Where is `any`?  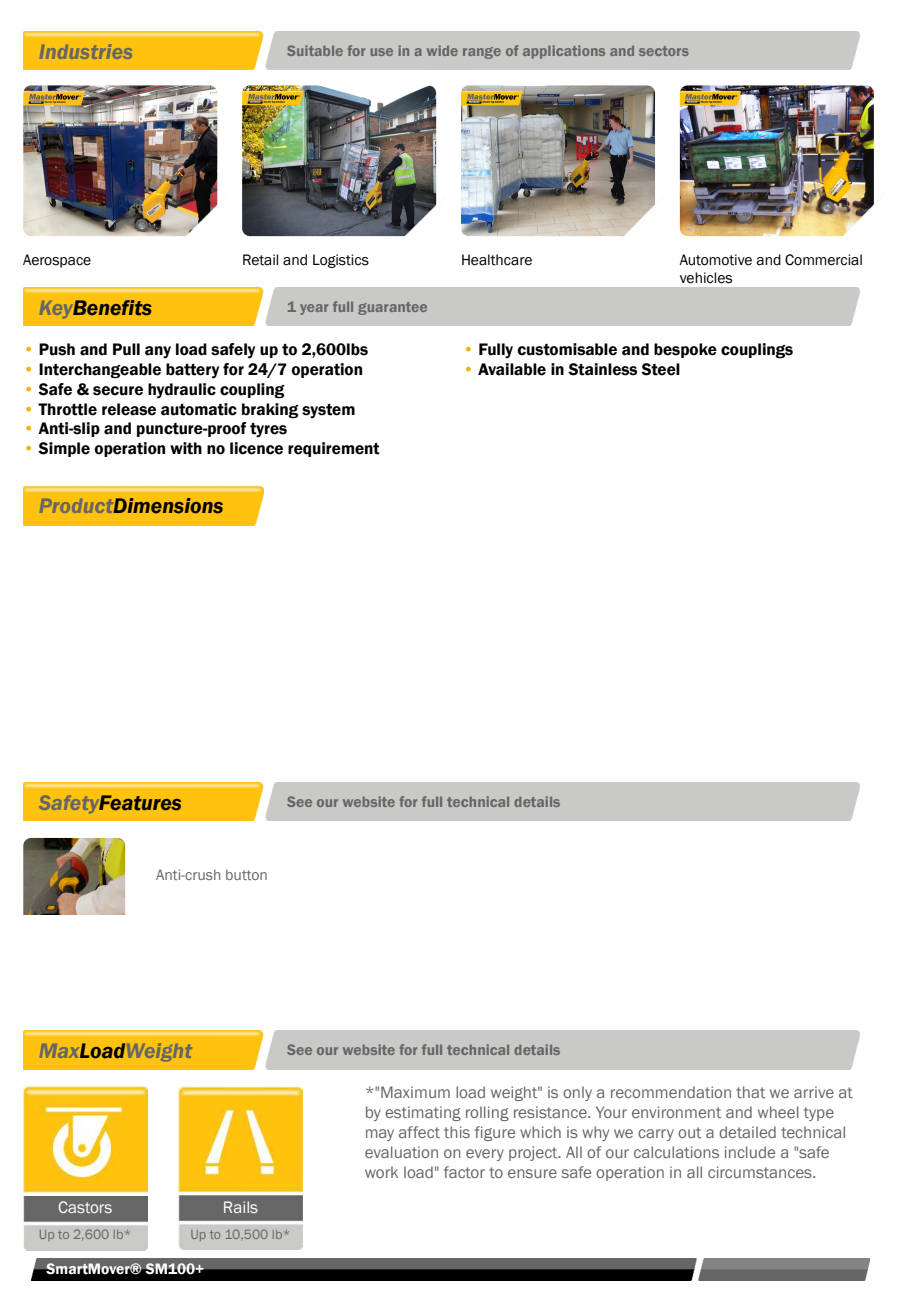 any is located at coordinates (158, 352).
